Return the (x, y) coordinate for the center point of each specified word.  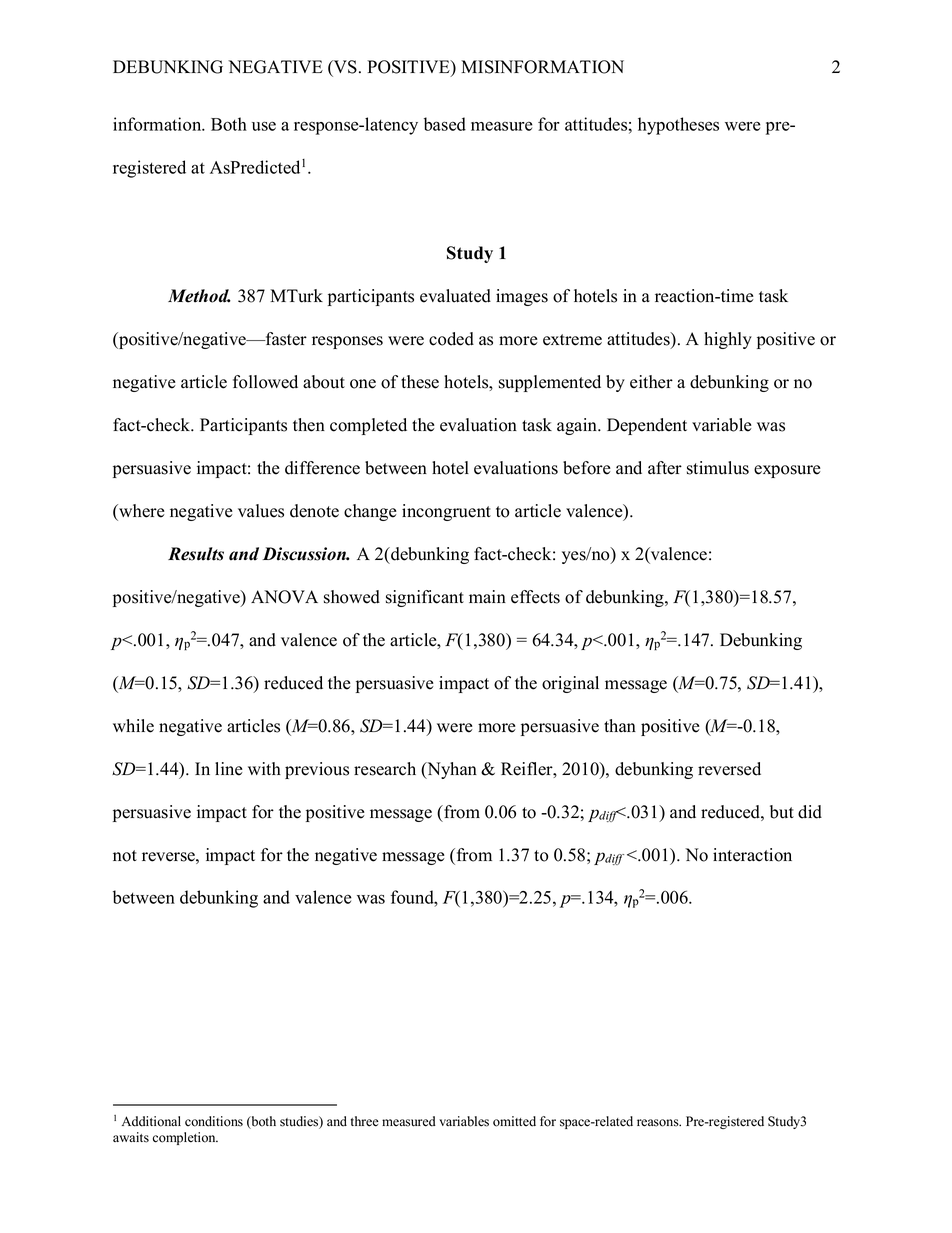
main (487, 596)
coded (451, 339)
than (620, 725)
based (445, 124)
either (651, 382)
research (385, 769)
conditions (214, 1121)
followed (265, 382)
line (229, 769)
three (365, 1121)
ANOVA (284, 597)
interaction (752, 855)
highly (728, 340)
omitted (514, 1121)
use (264, 126)
